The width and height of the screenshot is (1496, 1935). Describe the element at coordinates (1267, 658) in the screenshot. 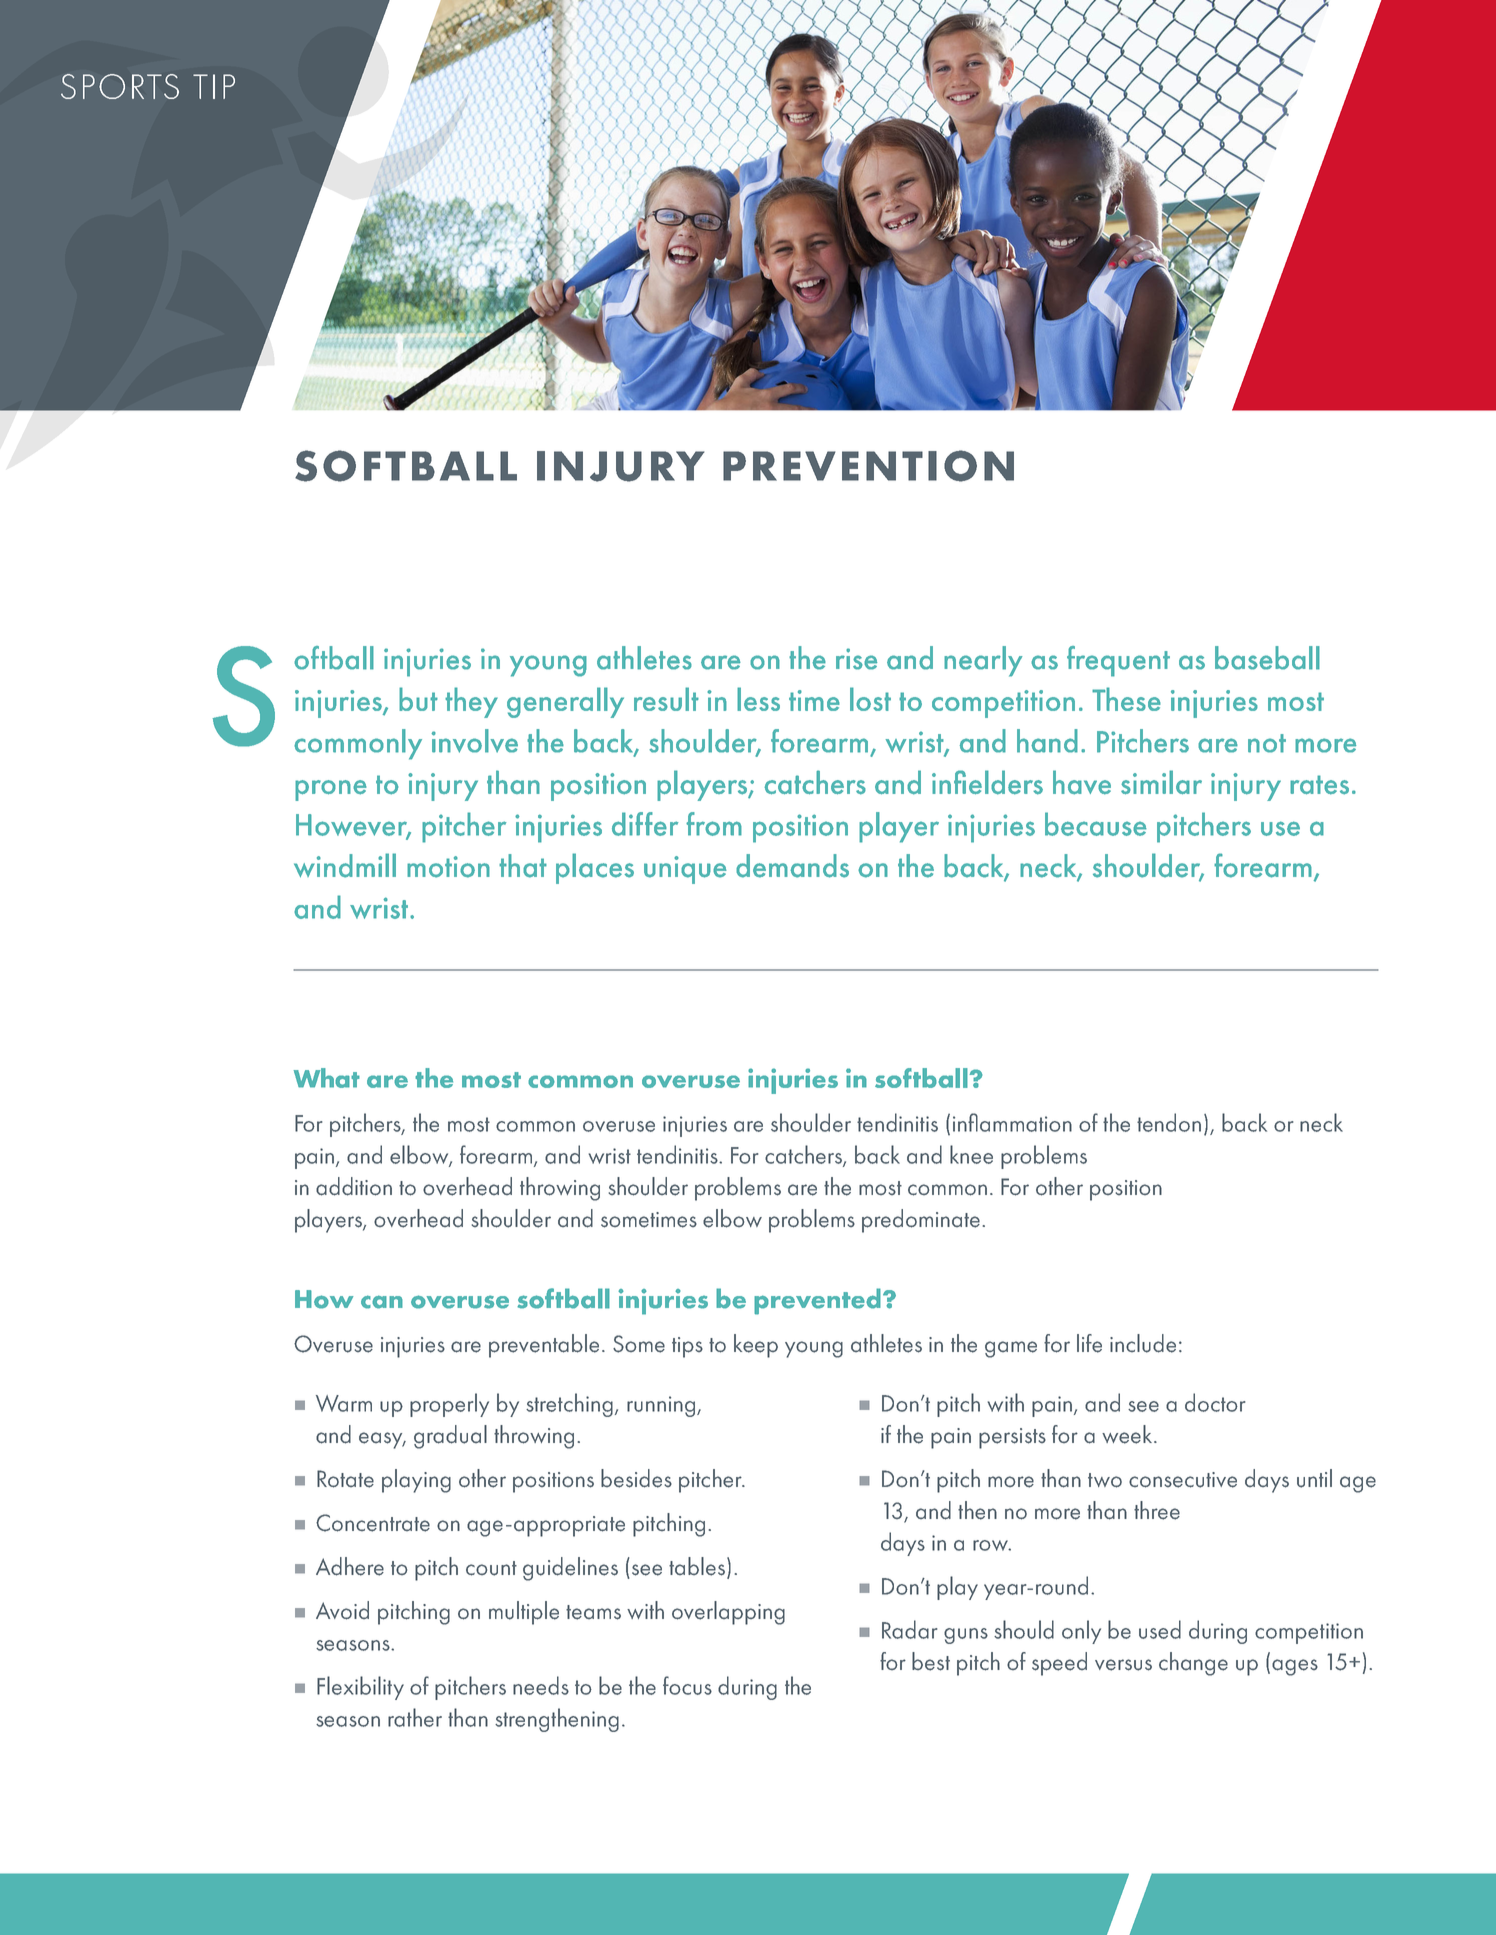

I see `baseball` at that location.
